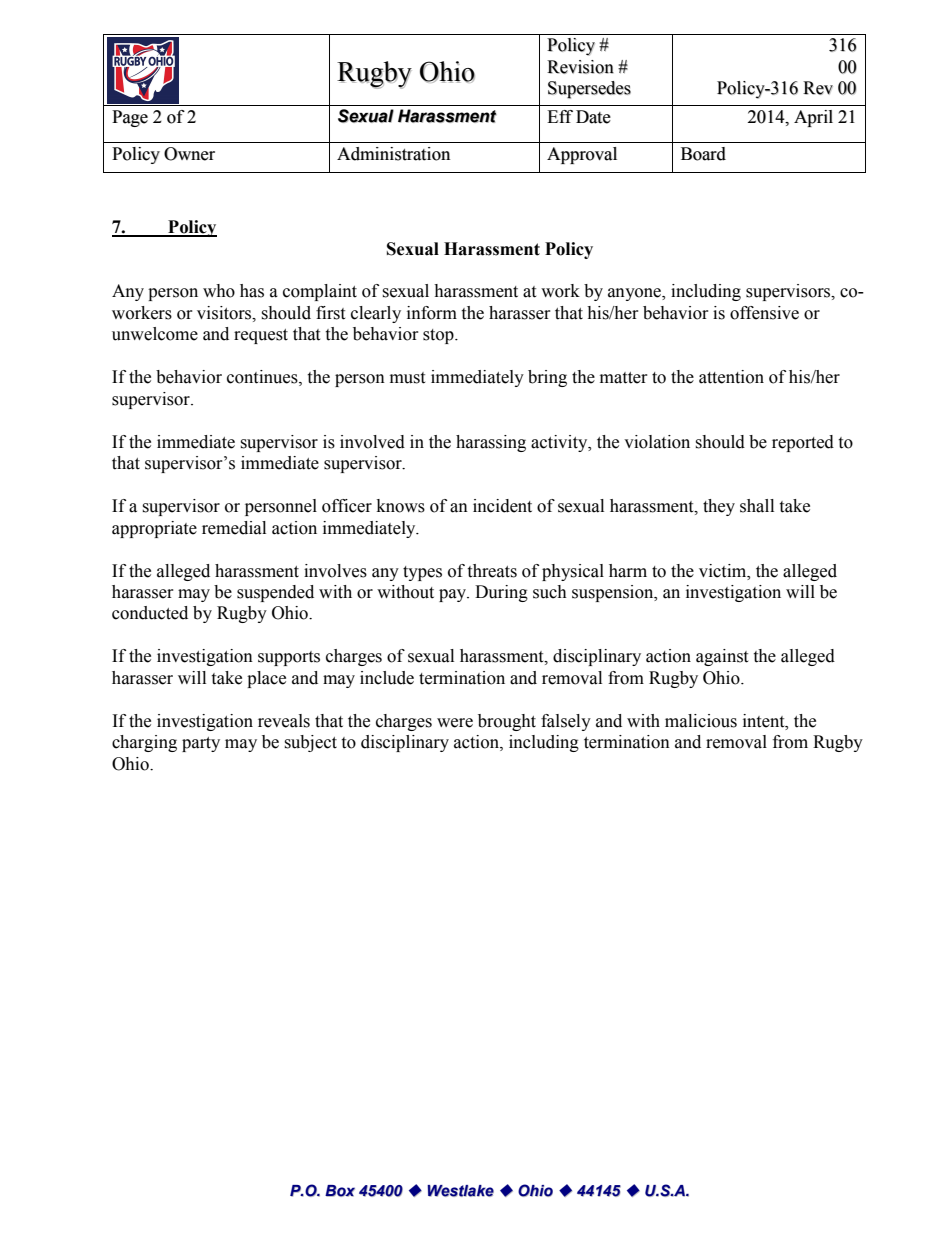 The image size is (952, 1233). I want to click on against, so click(722, 657).
